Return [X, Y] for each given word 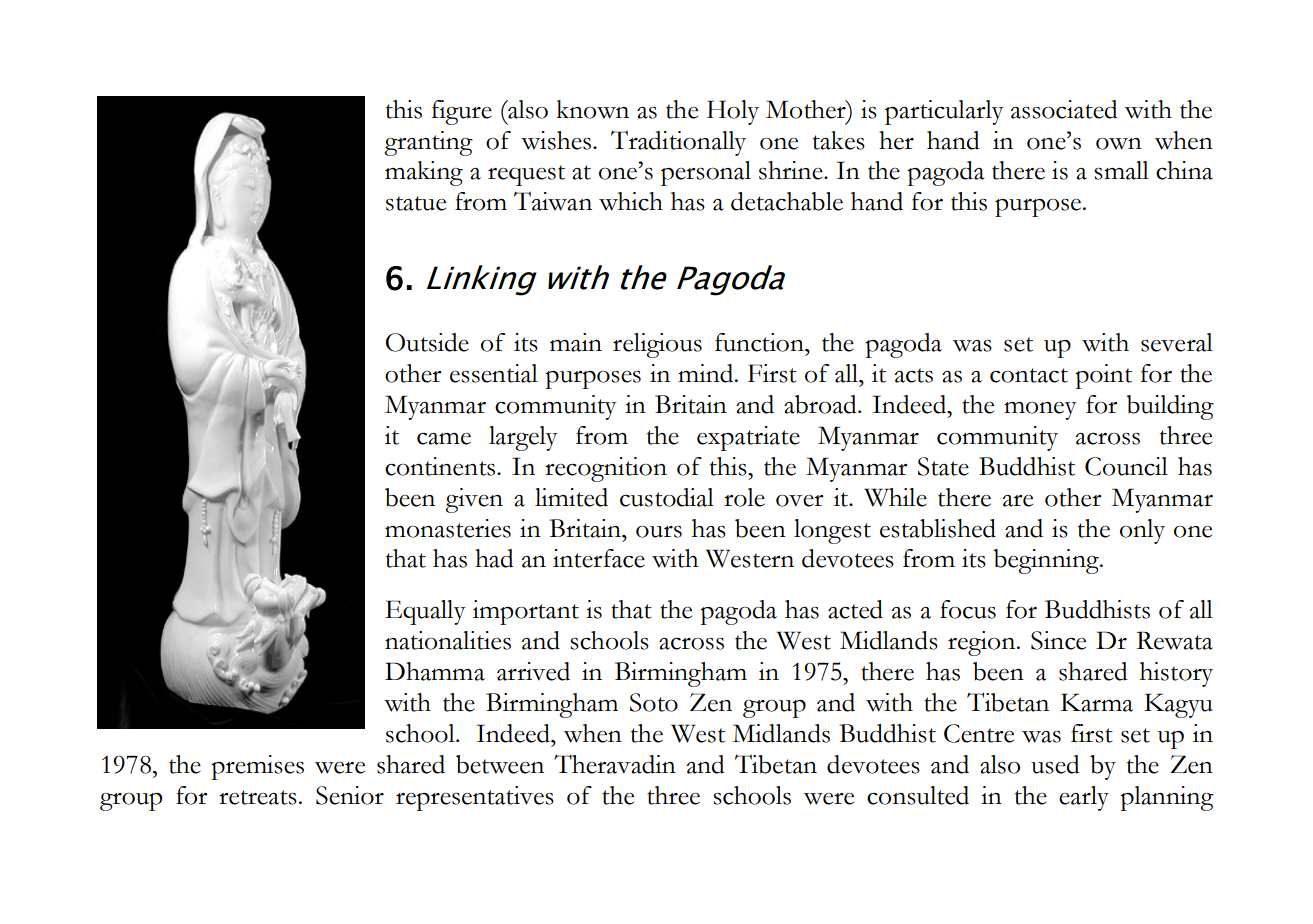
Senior [350, 795]
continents [440, 466]
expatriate [748, 438]
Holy [733, 112]
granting [428, 143]
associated [1064, 109]
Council [1126, 466]
